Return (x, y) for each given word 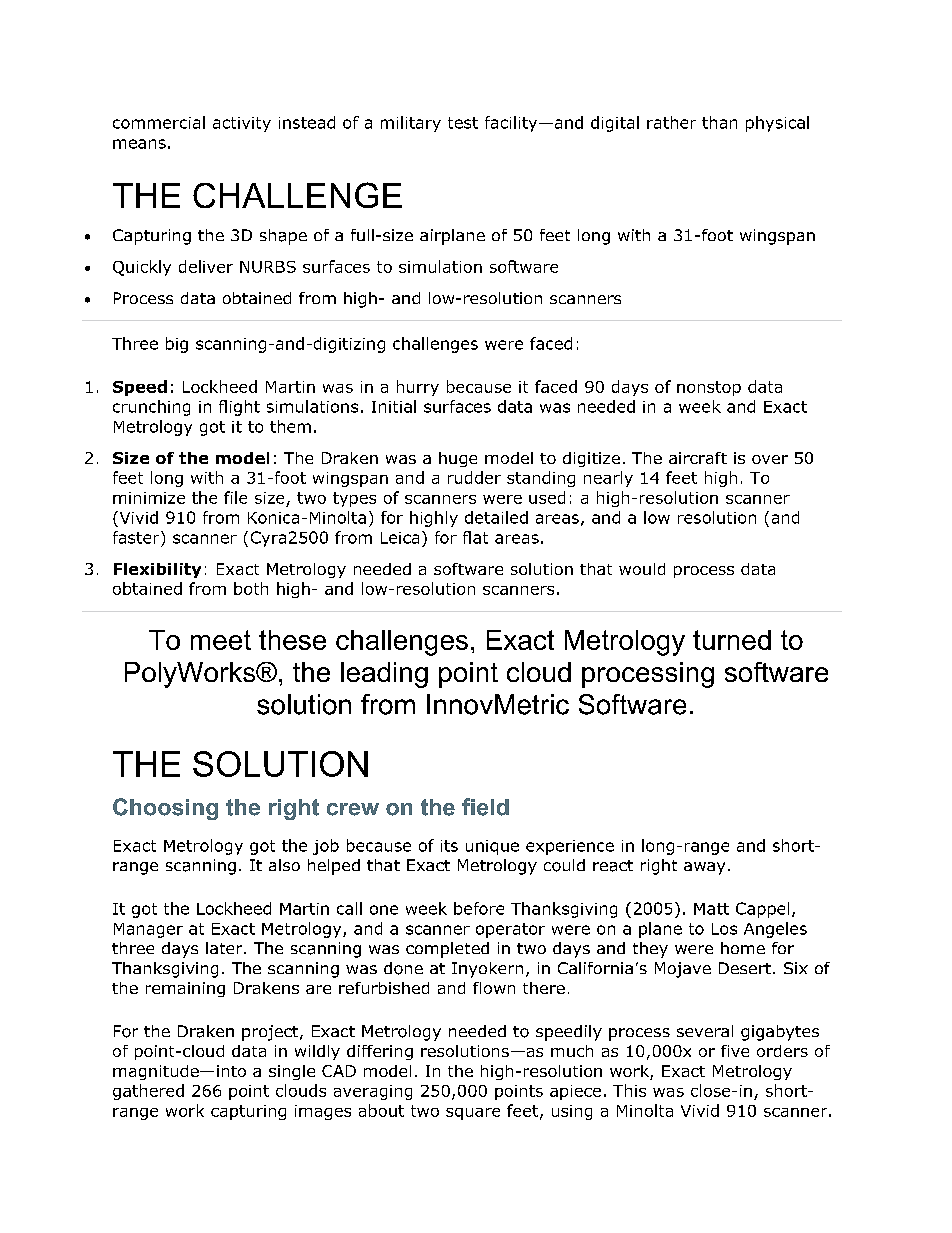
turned (732, 640)
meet (221, 640)
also (284, 865)
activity (242, 124)
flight (239, 408)
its (449, 846)
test (463, 123)
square (473, 1114)
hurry (418, 388)
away (704, 868)
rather (671, 122)
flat (475, 537)
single (292, 1072)
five (735, 1051)
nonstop (709, 388)
